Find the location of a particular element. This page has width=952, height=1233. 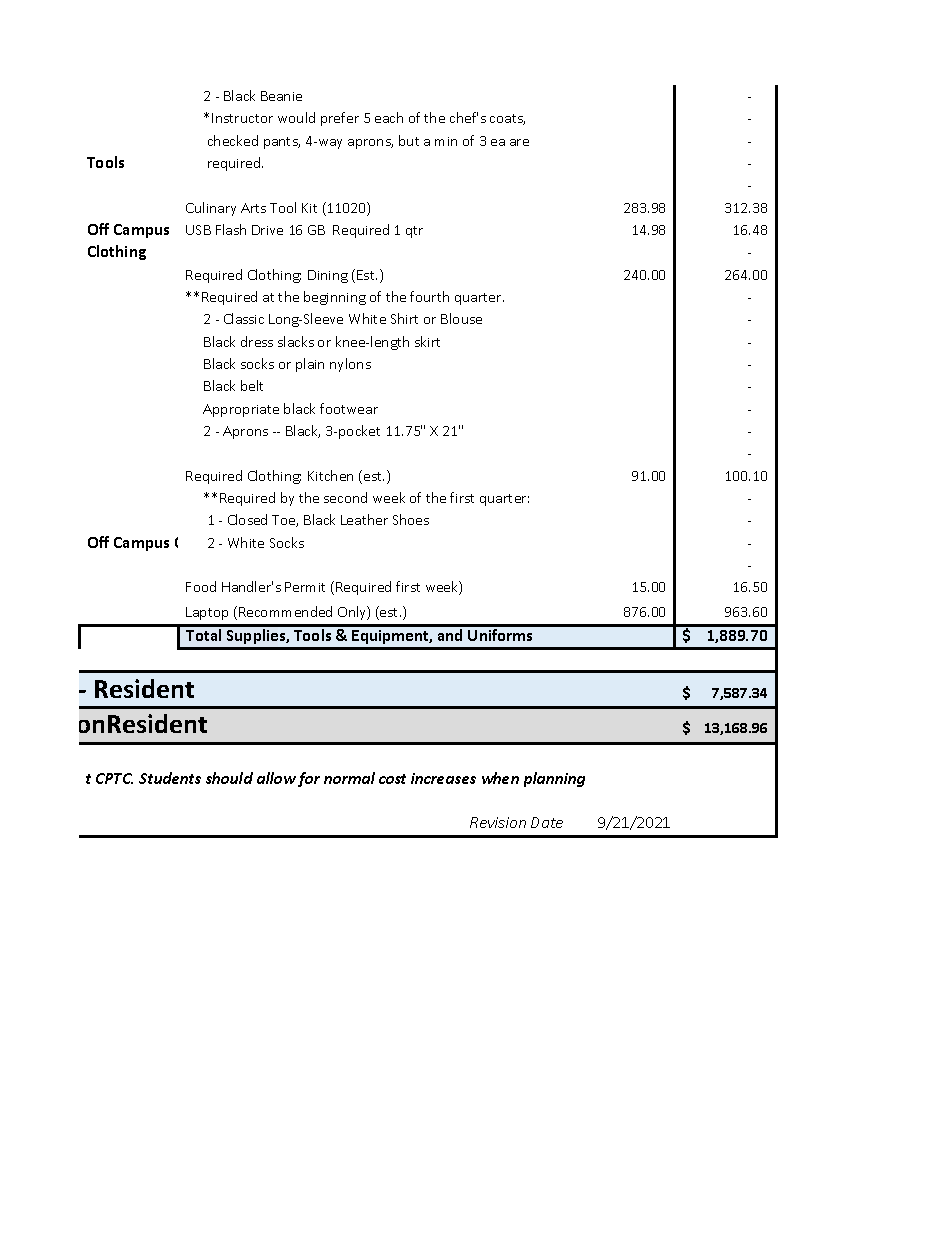

Appropriate is located at coordinates (241, 410).
